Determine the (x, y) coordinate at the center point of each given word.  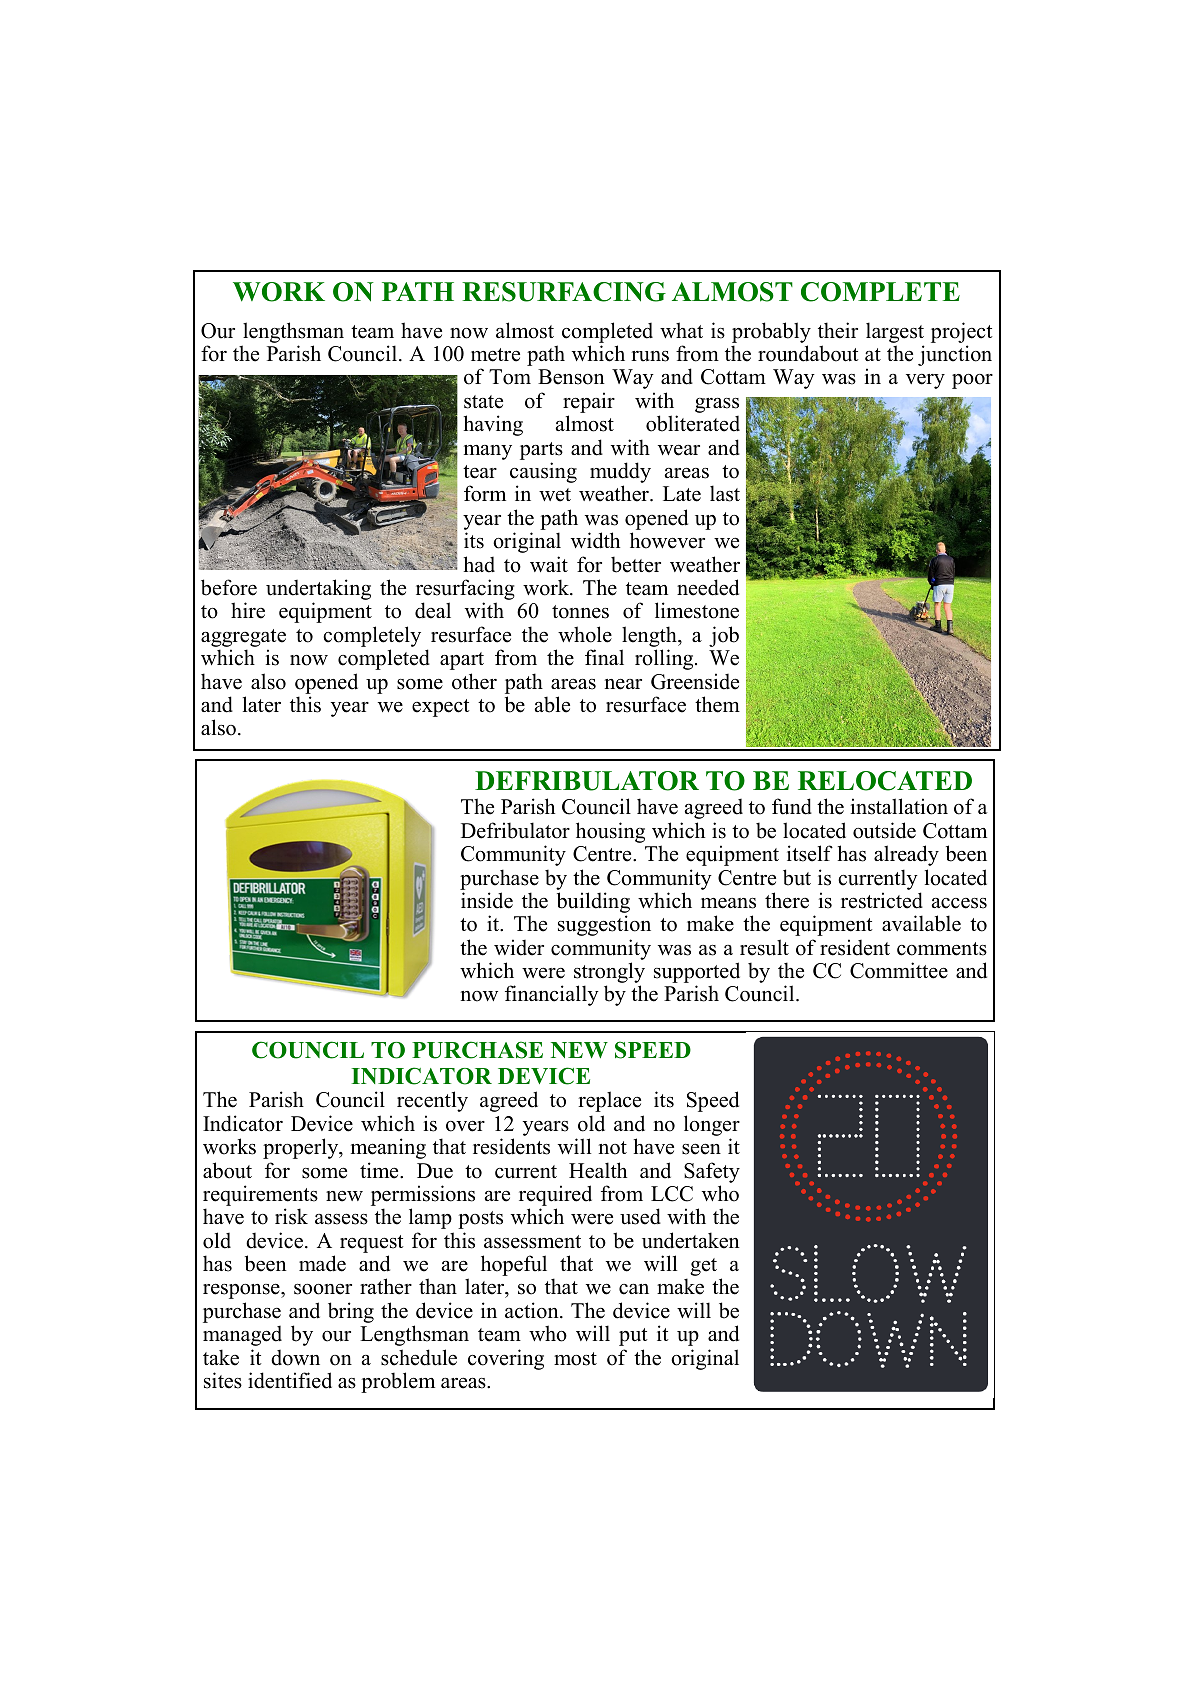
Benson (571, 377)
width (595, 540)
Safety (712, 1172)
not (613, 1148)
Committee (899, 970)
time (380, 1170)
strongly (609, 974)
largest (895, 332)
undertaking (318, 591)
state (483, 402)
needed (708, 587)
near (623, 684)
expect (441, 708)
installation (899, 806)
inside (487, 900)
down (295, 1357)
